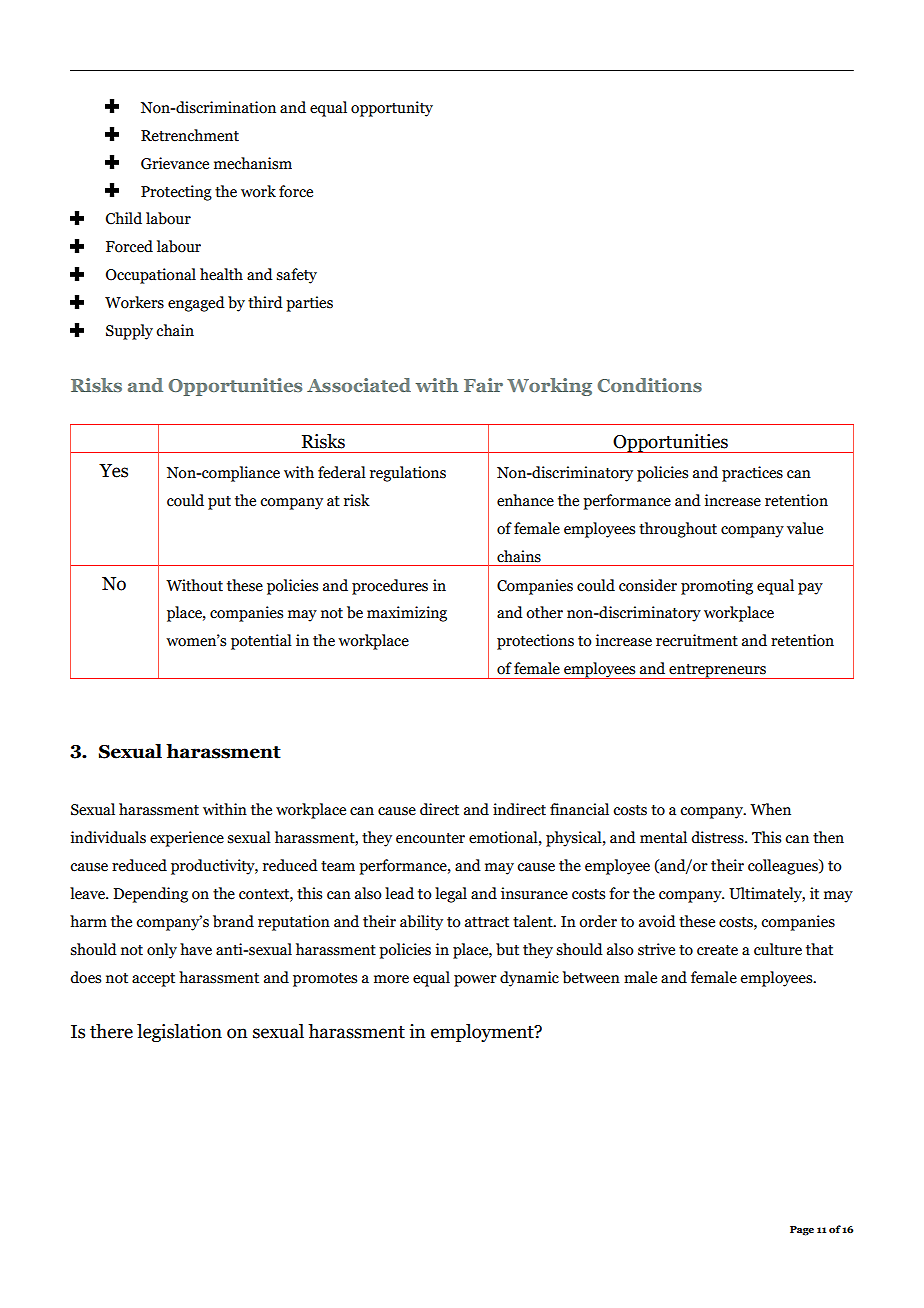 The height and width of the image is (1308, 924). Describe the element at coordinates (752, 474) in the image. I see `practices` at that location.
